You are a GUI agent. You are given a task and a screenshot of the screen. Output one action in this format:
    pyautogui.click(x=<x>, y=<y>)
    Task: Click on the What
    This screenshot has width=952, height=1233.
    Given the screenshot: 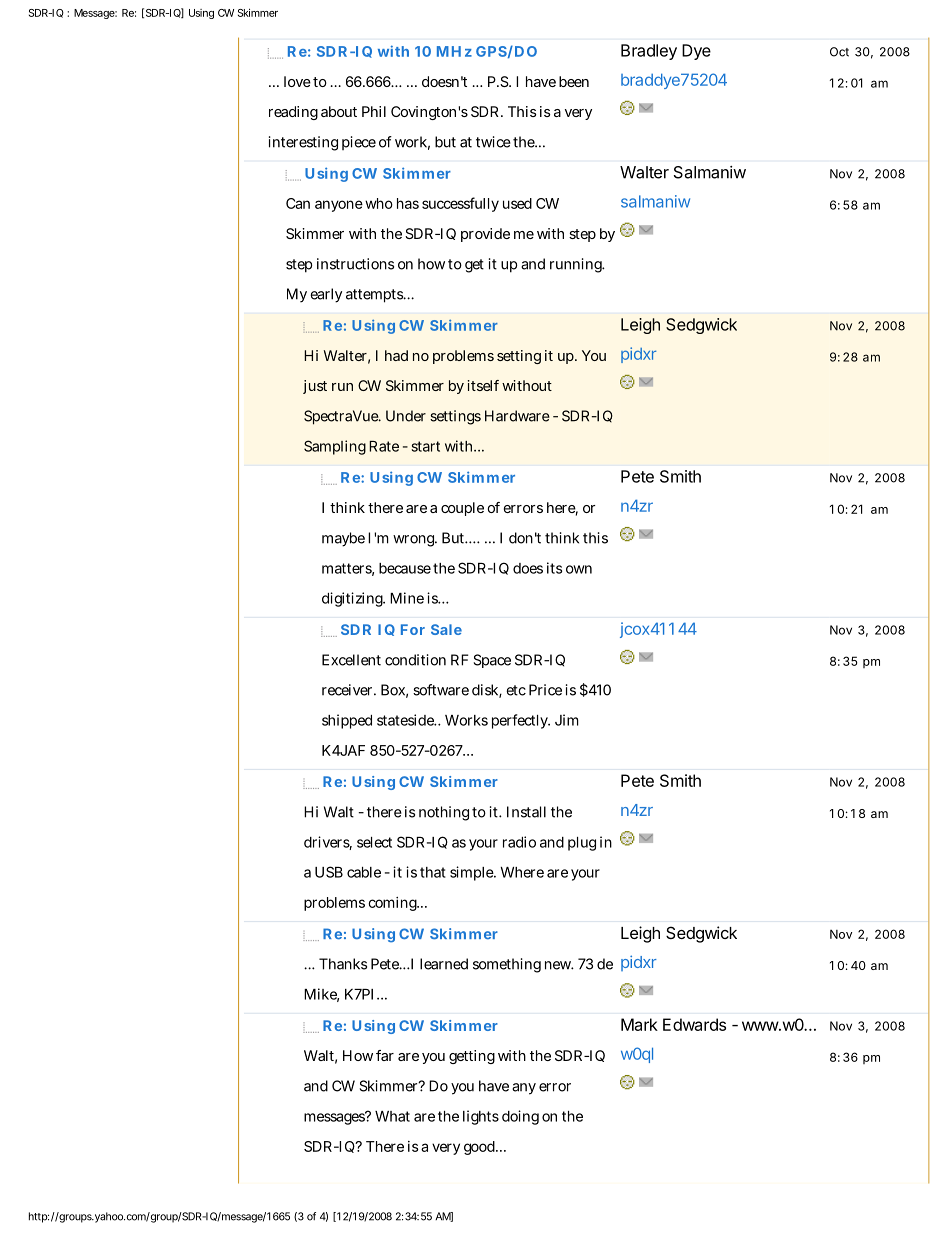 What is the action you would take?
    pyautogui.click(x=392, y=1116)
